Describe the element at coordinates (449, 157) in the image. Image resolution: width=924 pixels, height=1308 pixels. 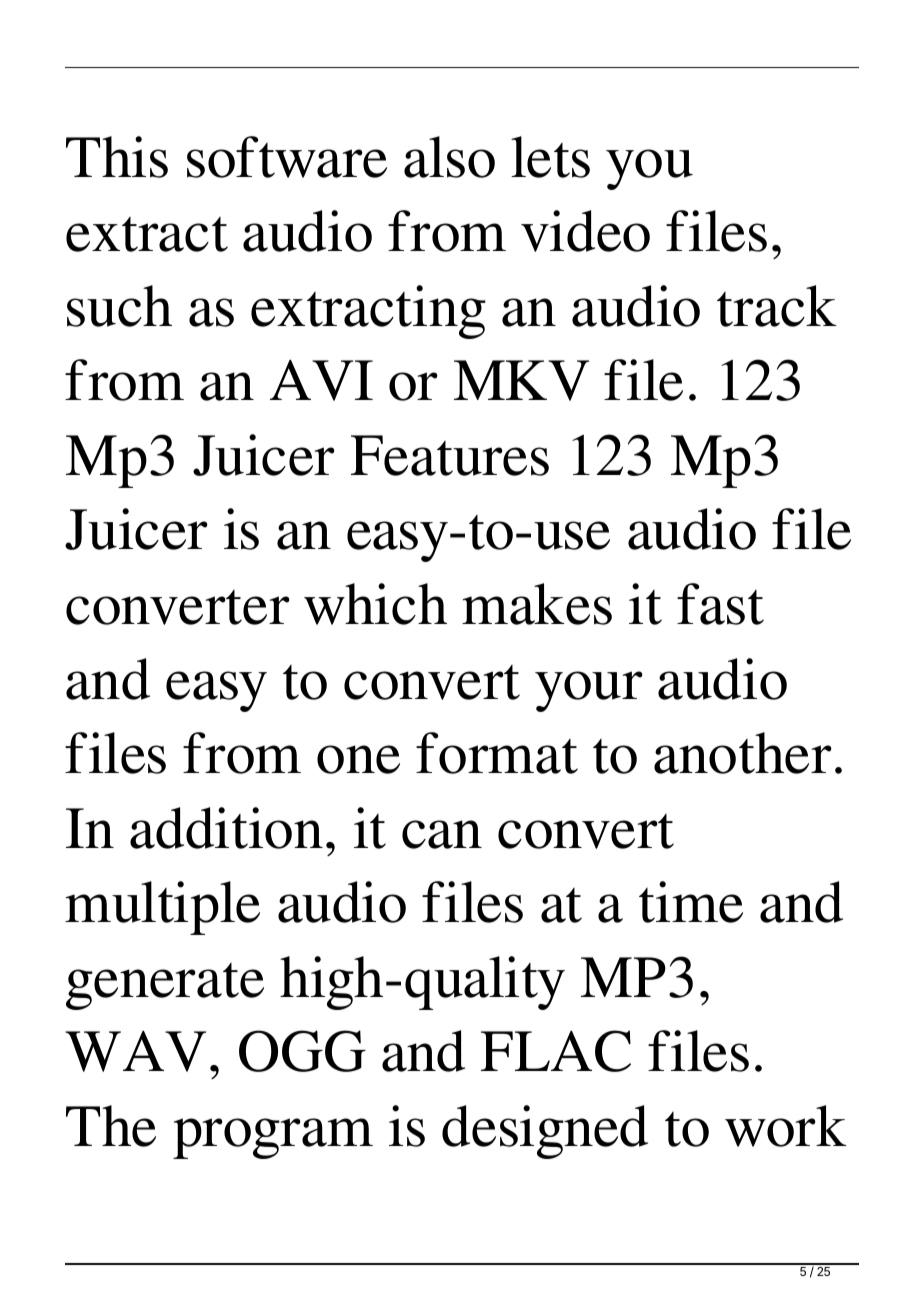
I see `also` at that location.
